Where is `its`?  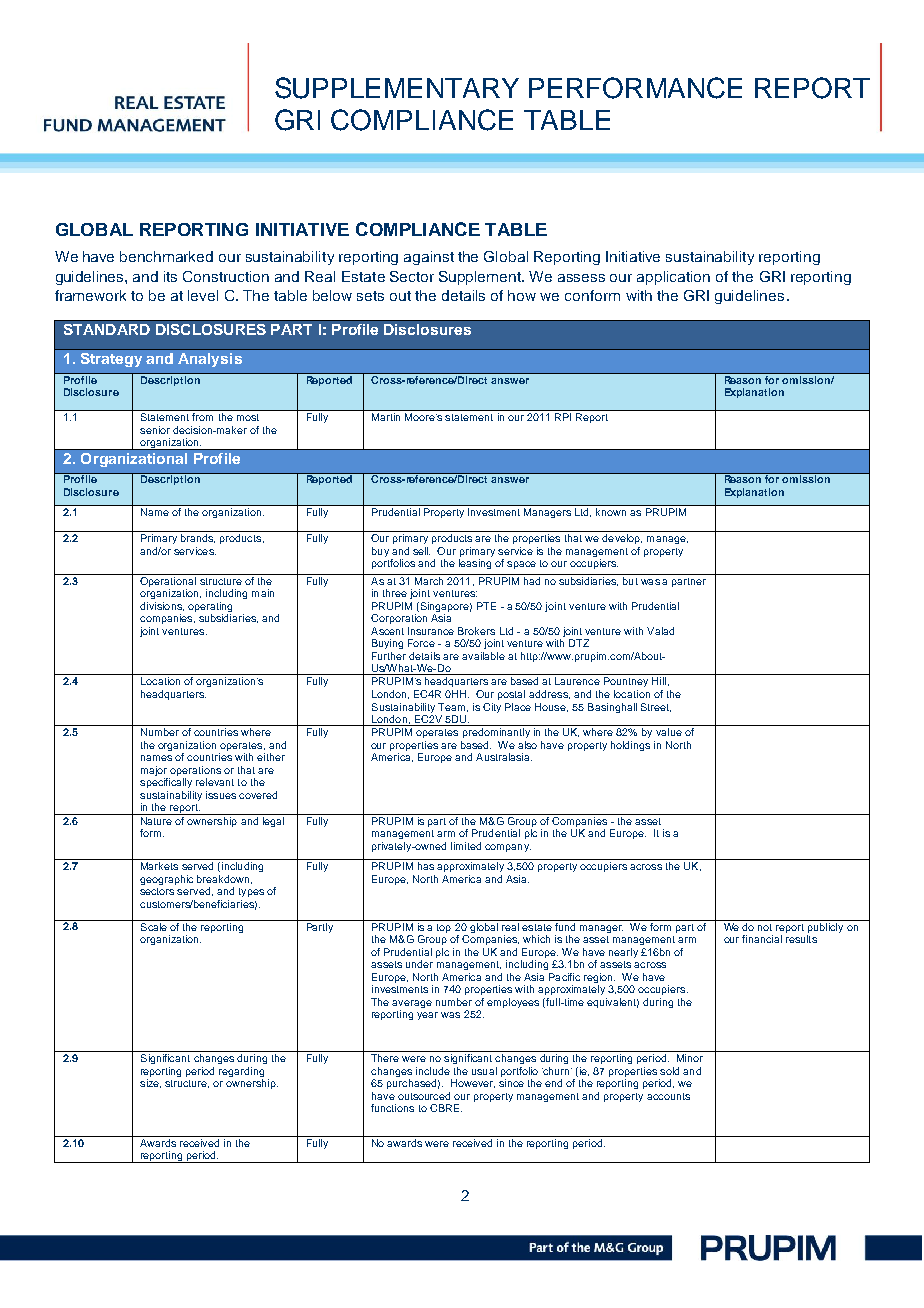 its is located at coordinates (170, 276).
